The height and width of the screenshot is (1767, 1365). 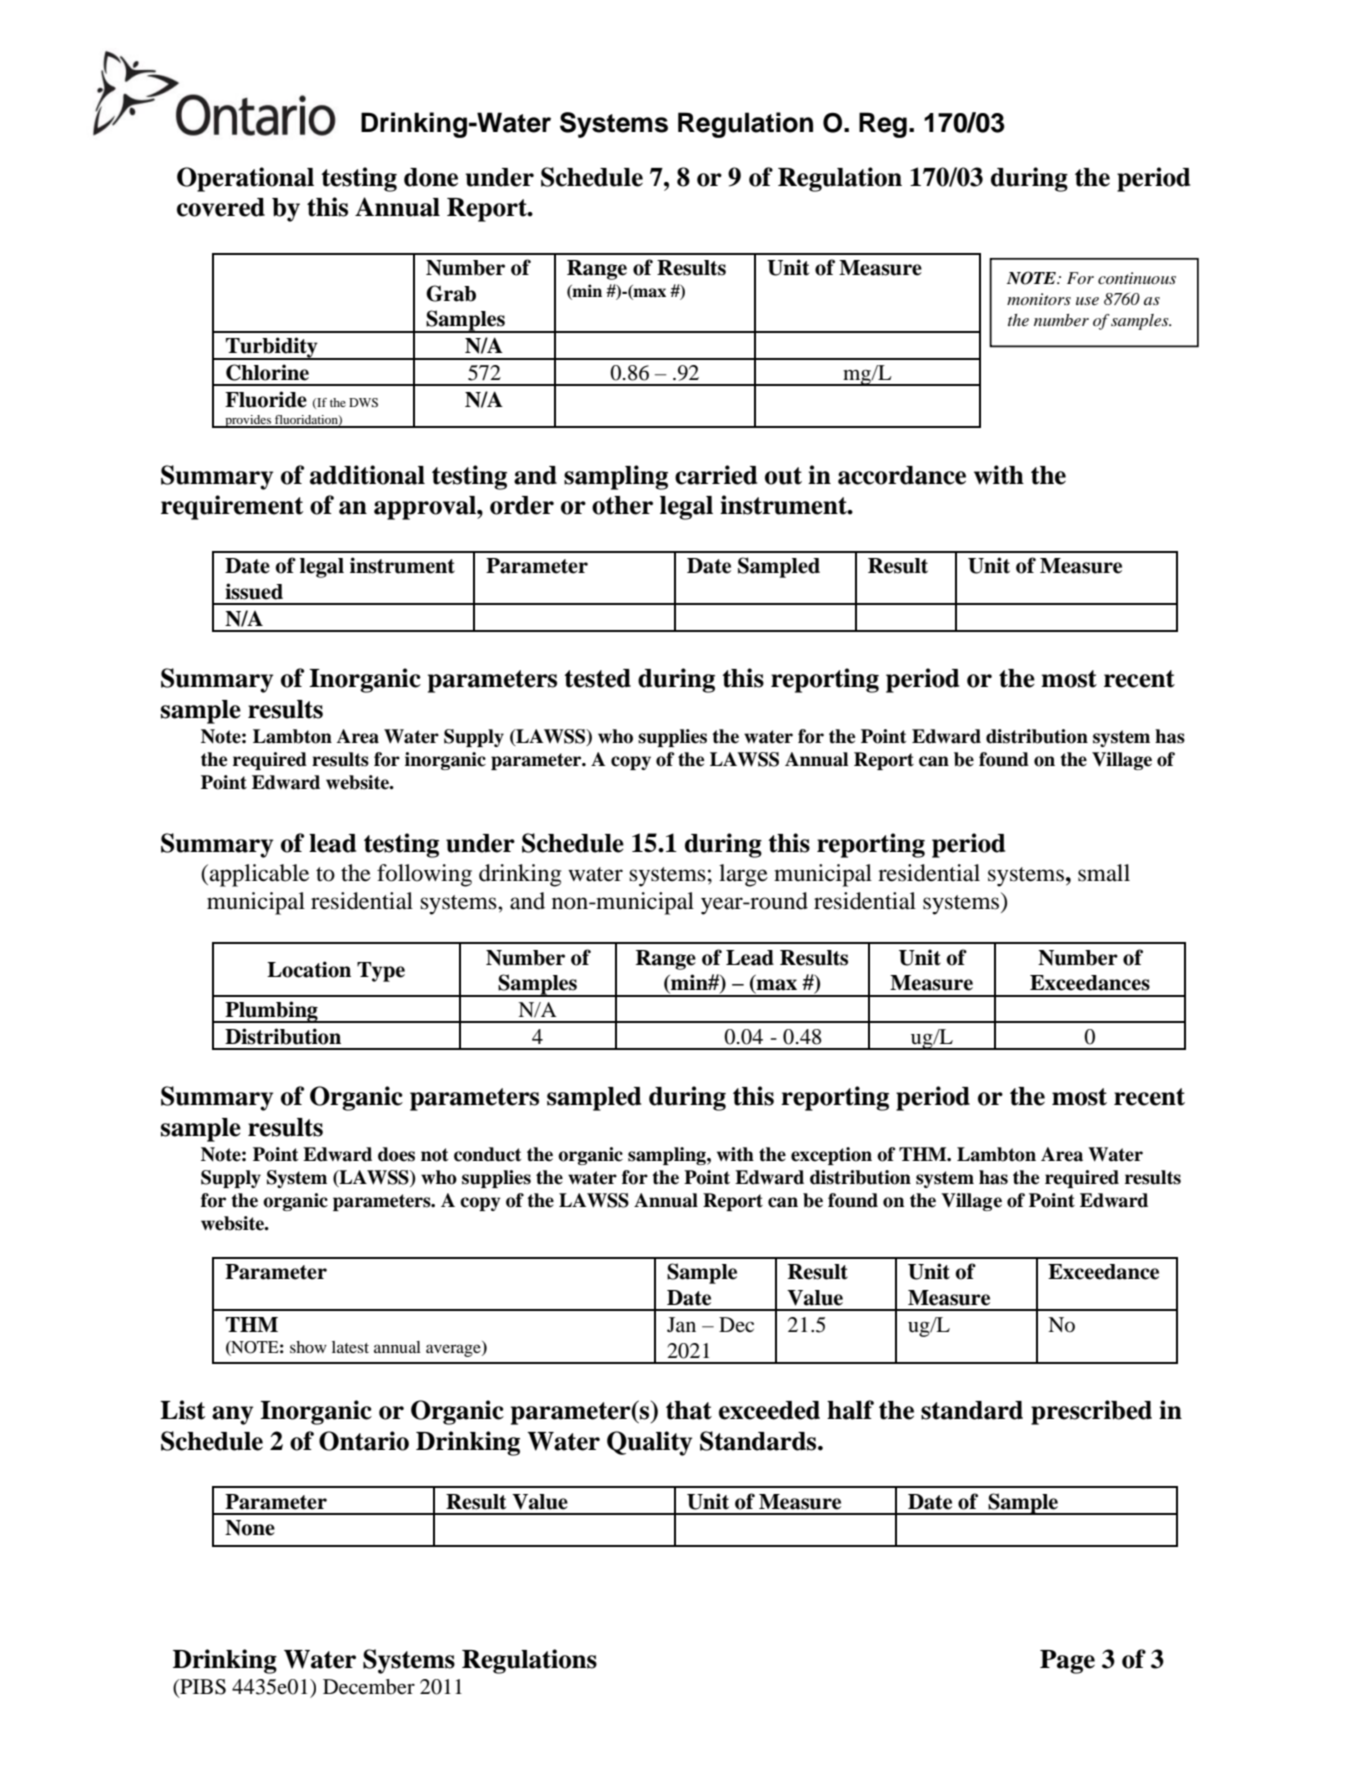 What do you see at coordinates (369, 1687) in the screenshot?
I see `December` at bounding box center [369, 1687].
